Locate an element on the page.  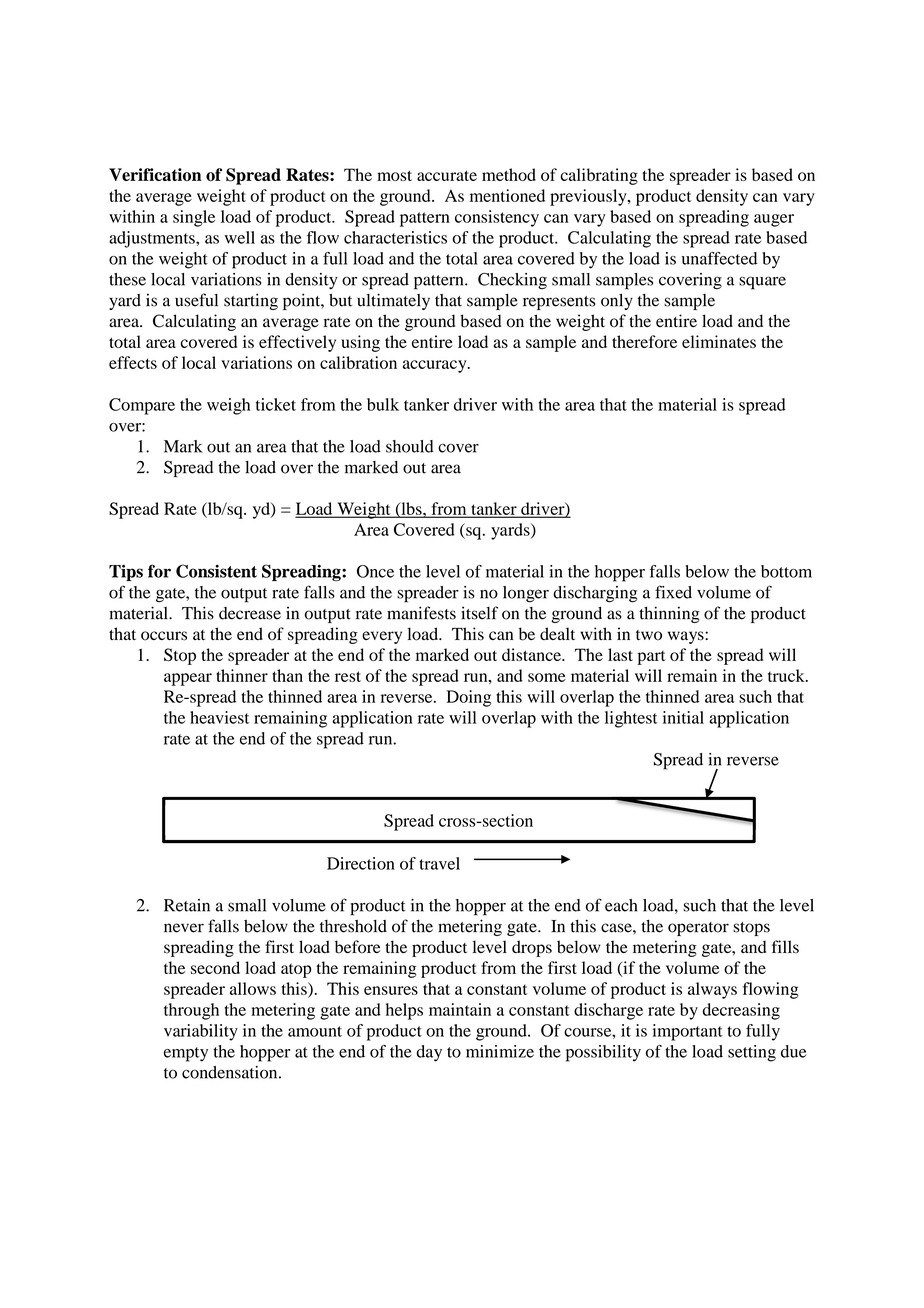
variability is located at coordinates (201, 1032).
